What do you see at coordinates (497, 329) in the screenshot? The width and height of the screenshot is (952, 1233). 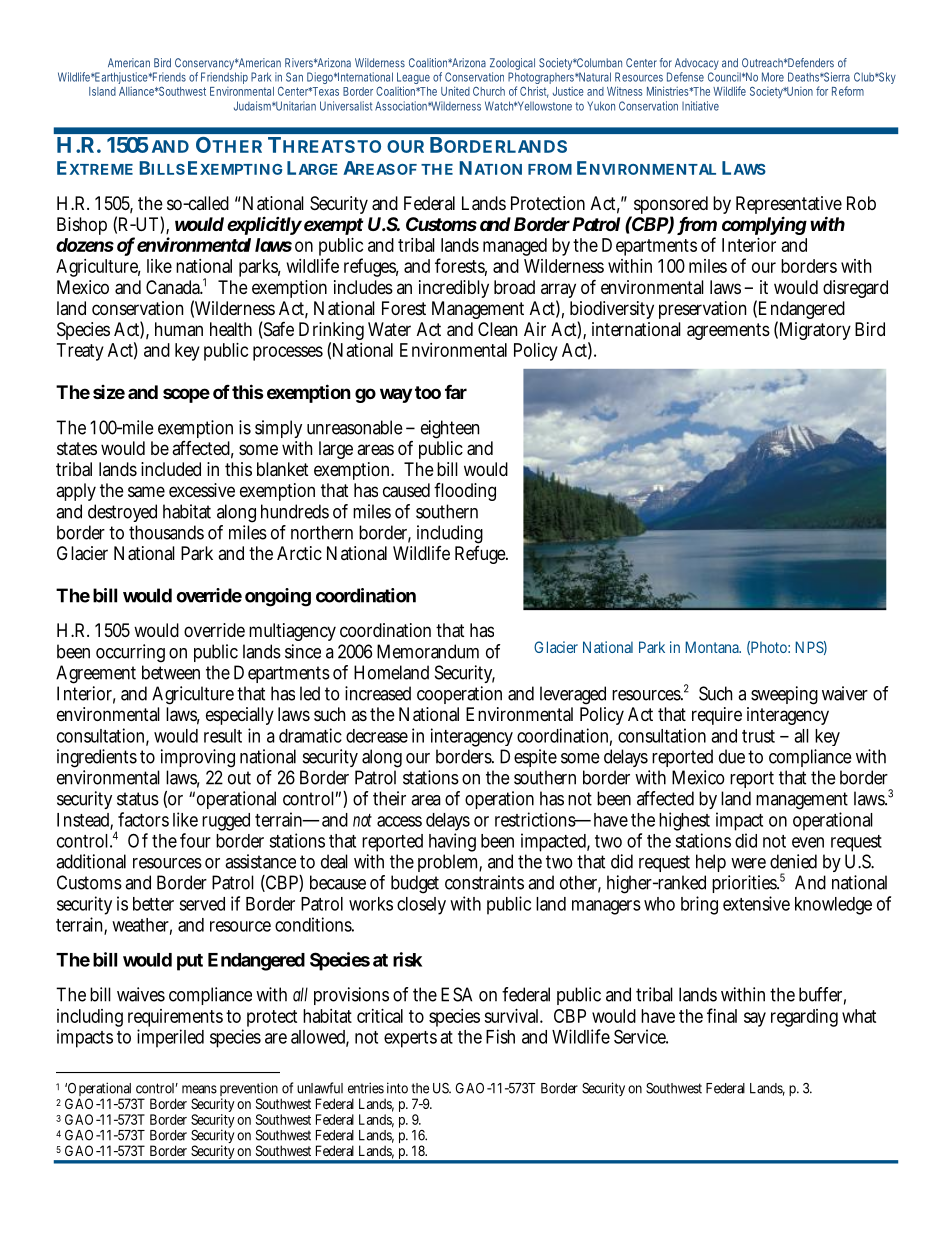 I see `Clean` at bounding box center [497, 329].
